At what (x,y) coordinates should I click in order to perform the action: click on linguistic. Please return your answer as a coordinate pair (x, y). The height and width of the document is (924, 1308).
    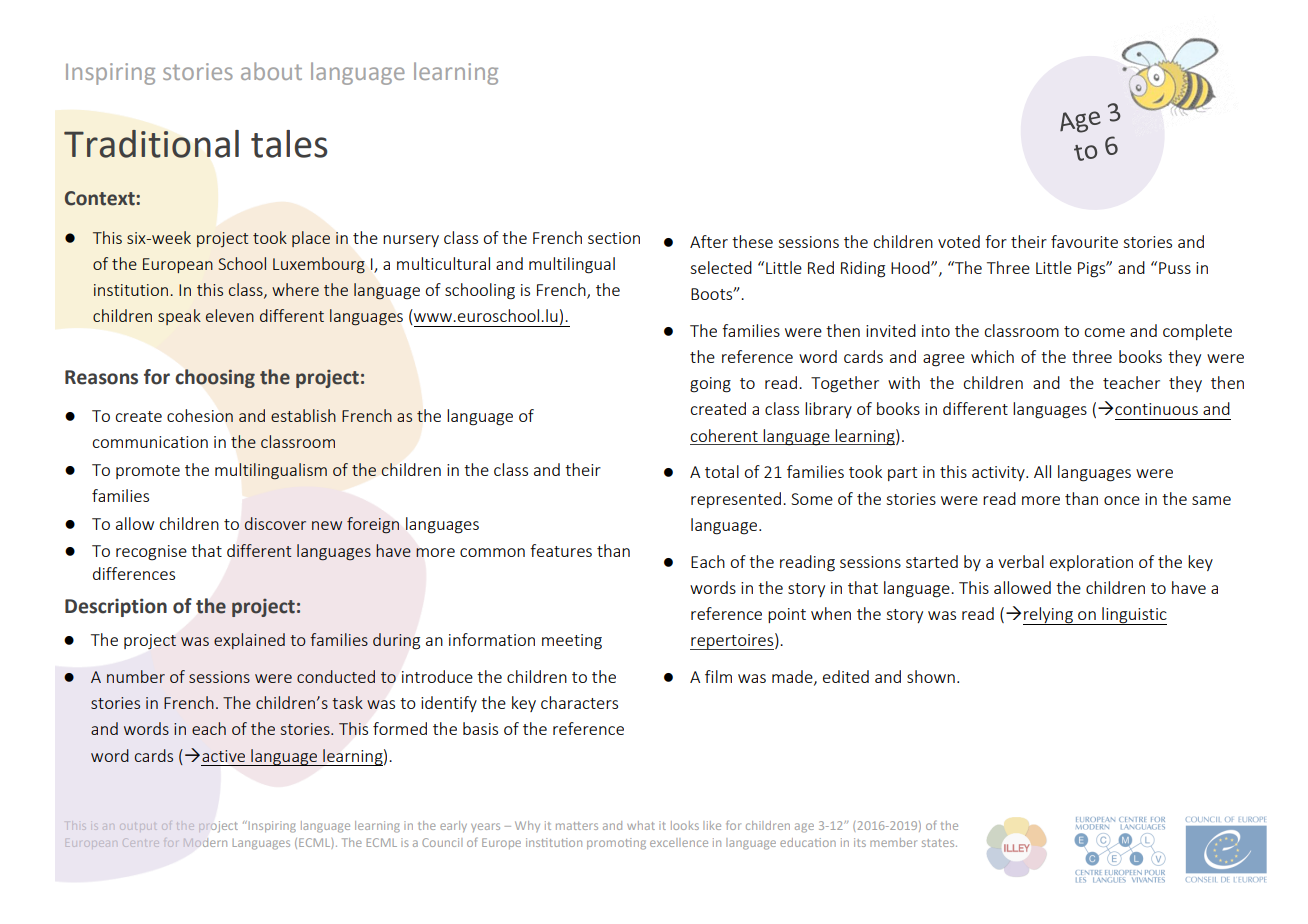
    Looking at the image, I should click on (1133, 616).
